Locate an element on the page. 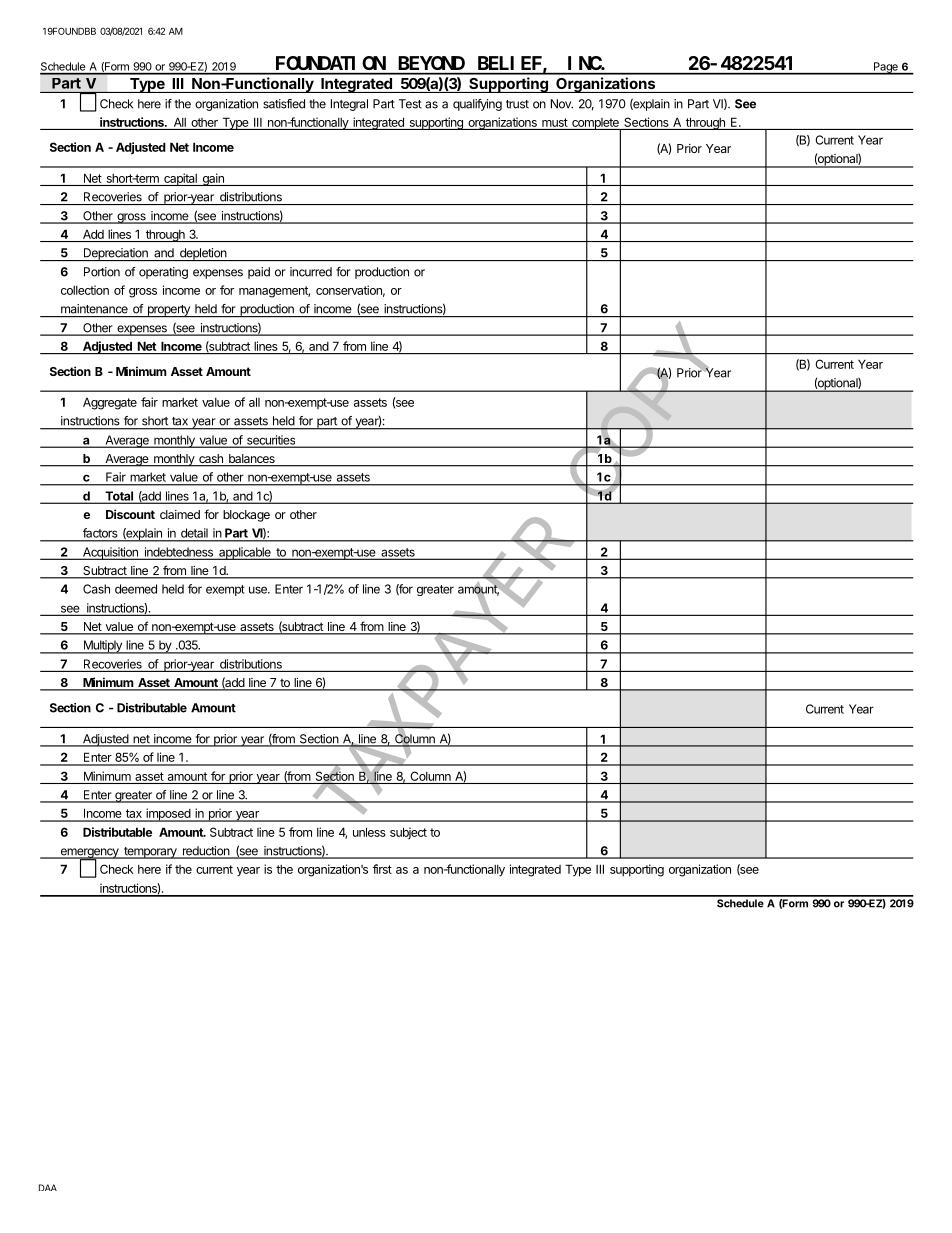  first is located at coordinates (382, 869).
